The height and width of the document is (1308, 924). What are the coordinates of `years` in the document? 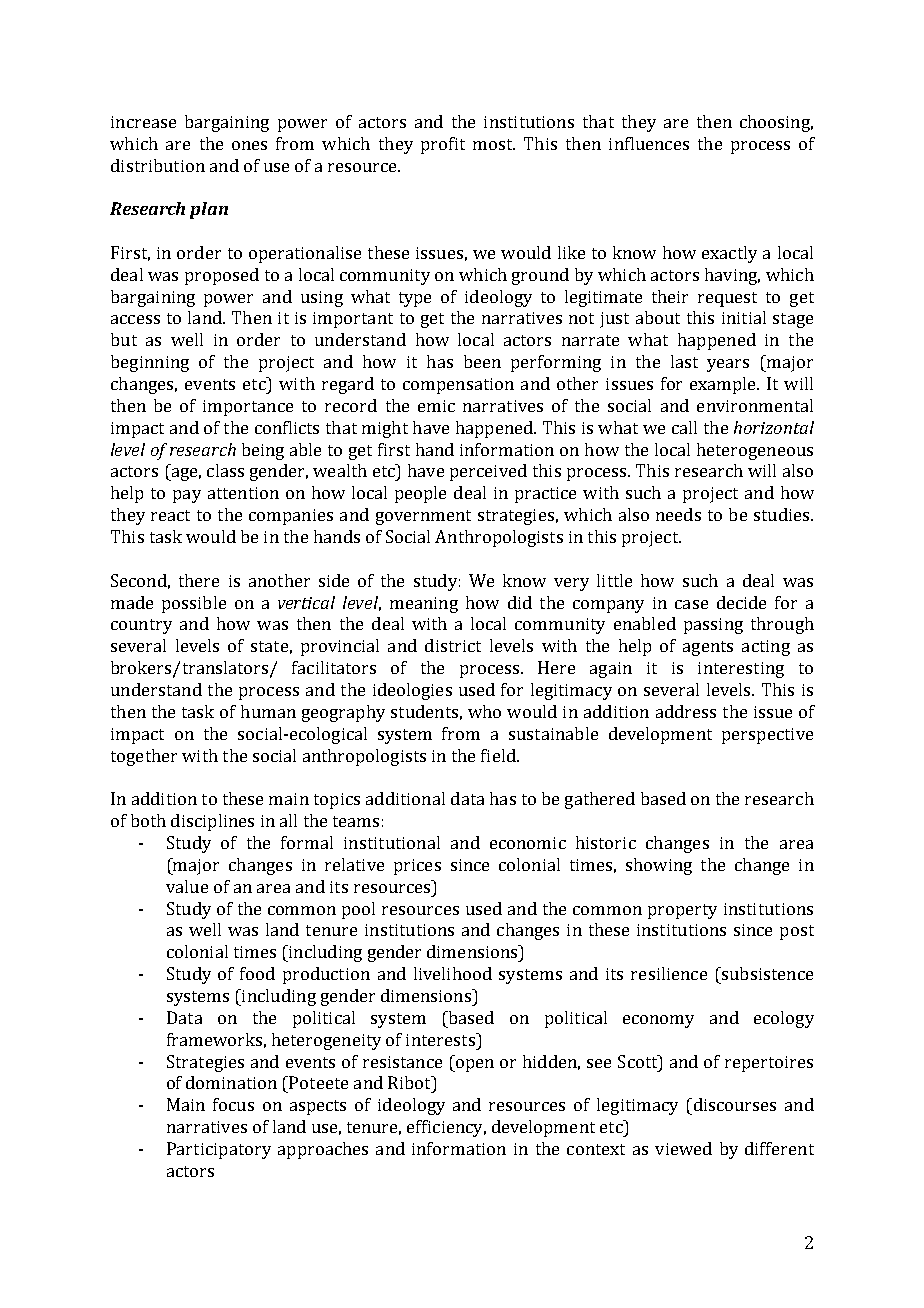 It's located at (728, 365).
